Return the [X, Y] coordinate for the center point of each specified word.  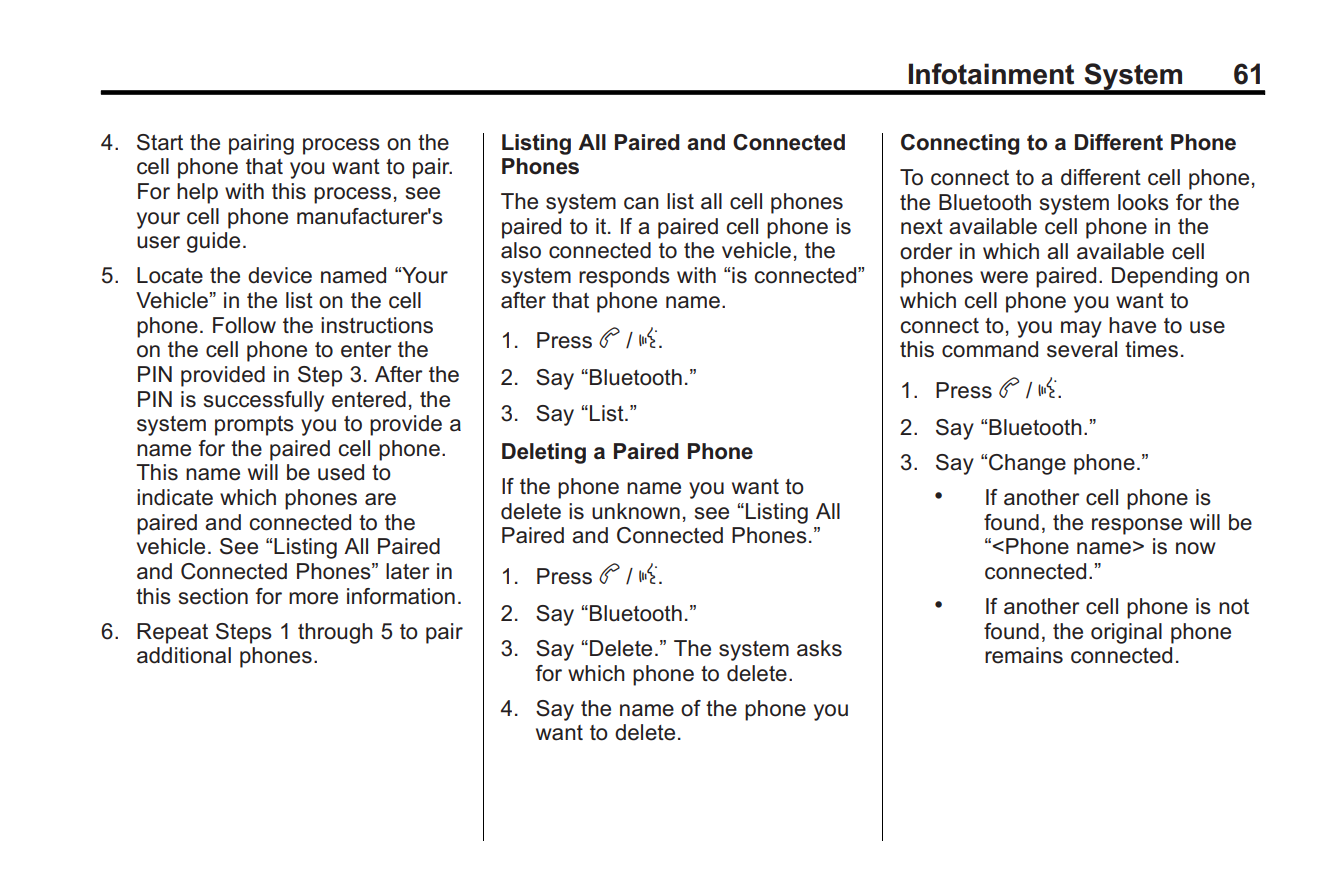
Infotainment [991, 74]
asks [819, 648]
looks [1143, 202]
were [1004, 277]
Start [160, 142]
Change [1027, 464]
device [280, 275]
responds [624, 277]
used [341, 472]
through [335, 633]
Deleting [544, 453]
